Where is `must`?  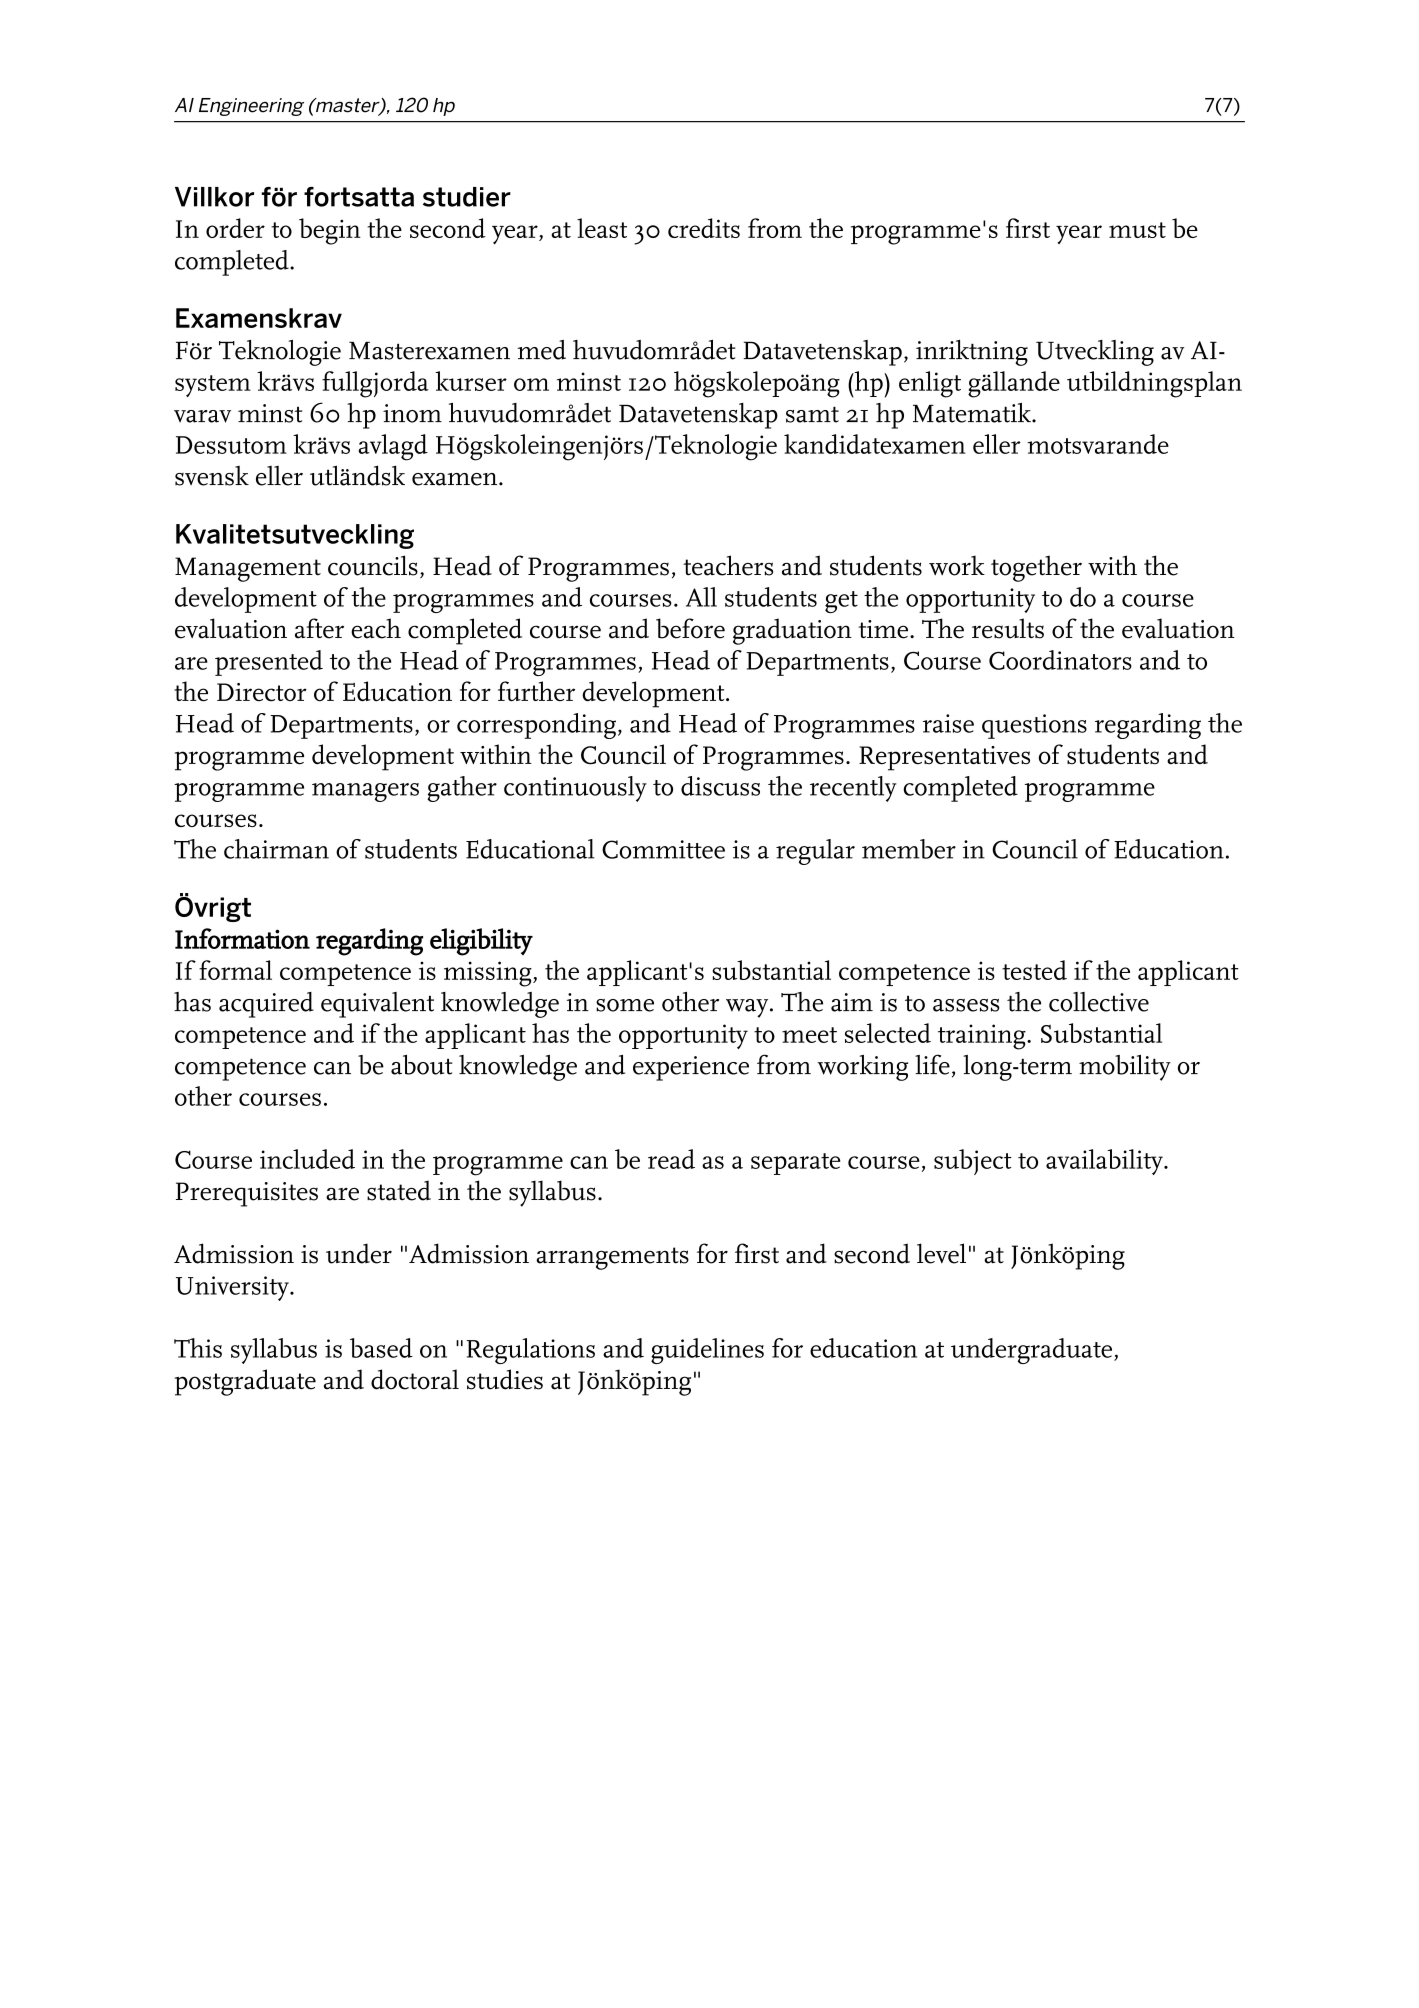
must is located at coordinates (1137, 230).
